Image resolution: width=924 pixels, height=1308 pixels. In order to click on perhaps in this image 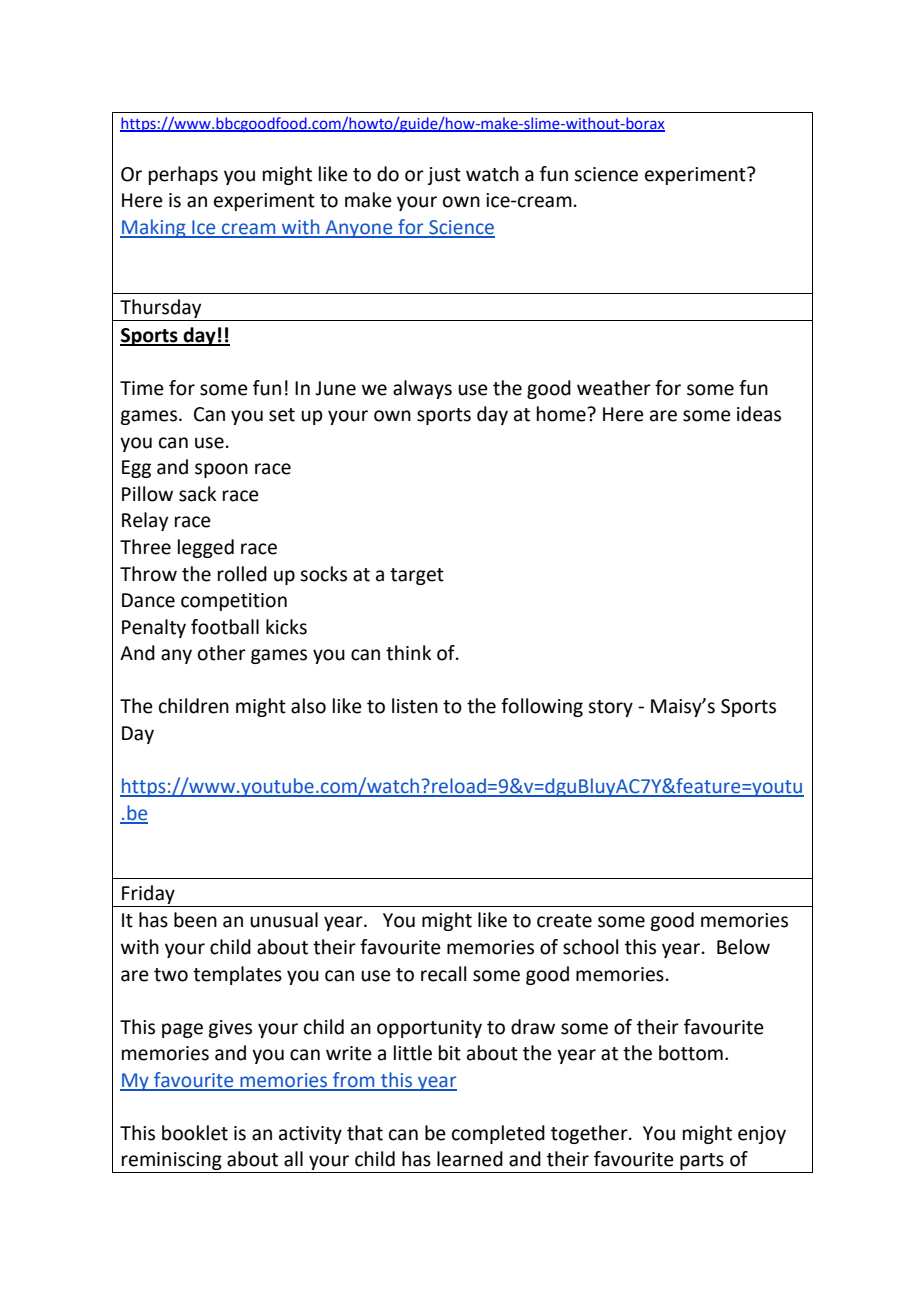, I will do `click(183, 175)`.
